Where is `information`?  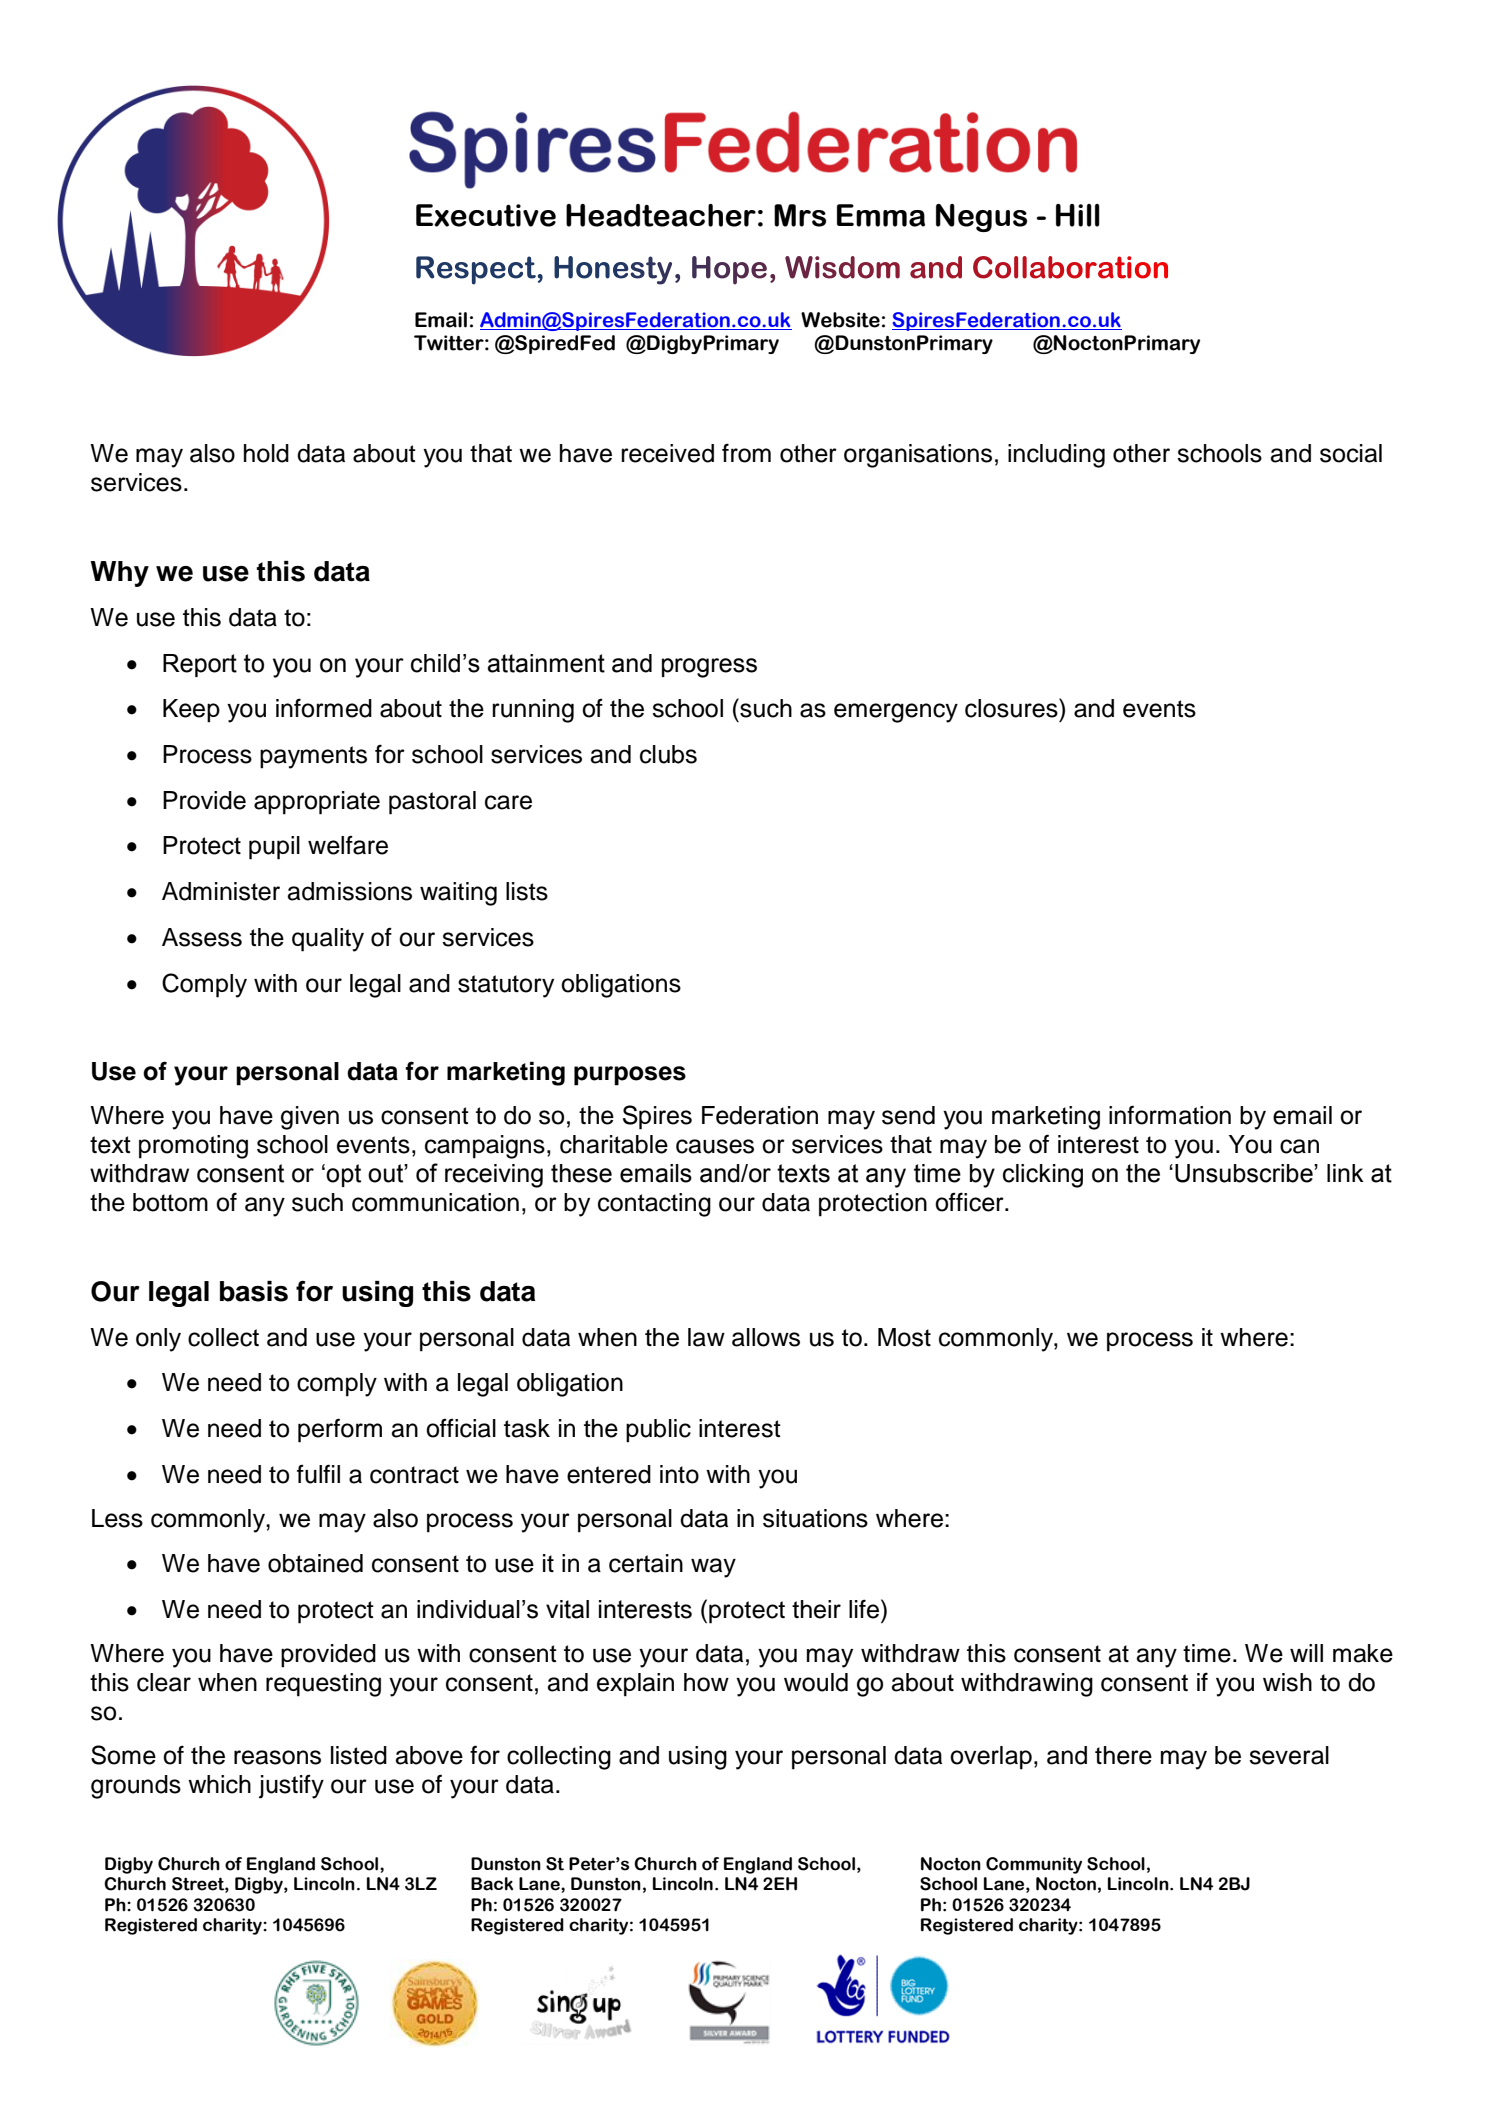
information is located at coordinates (1170, 1115).
